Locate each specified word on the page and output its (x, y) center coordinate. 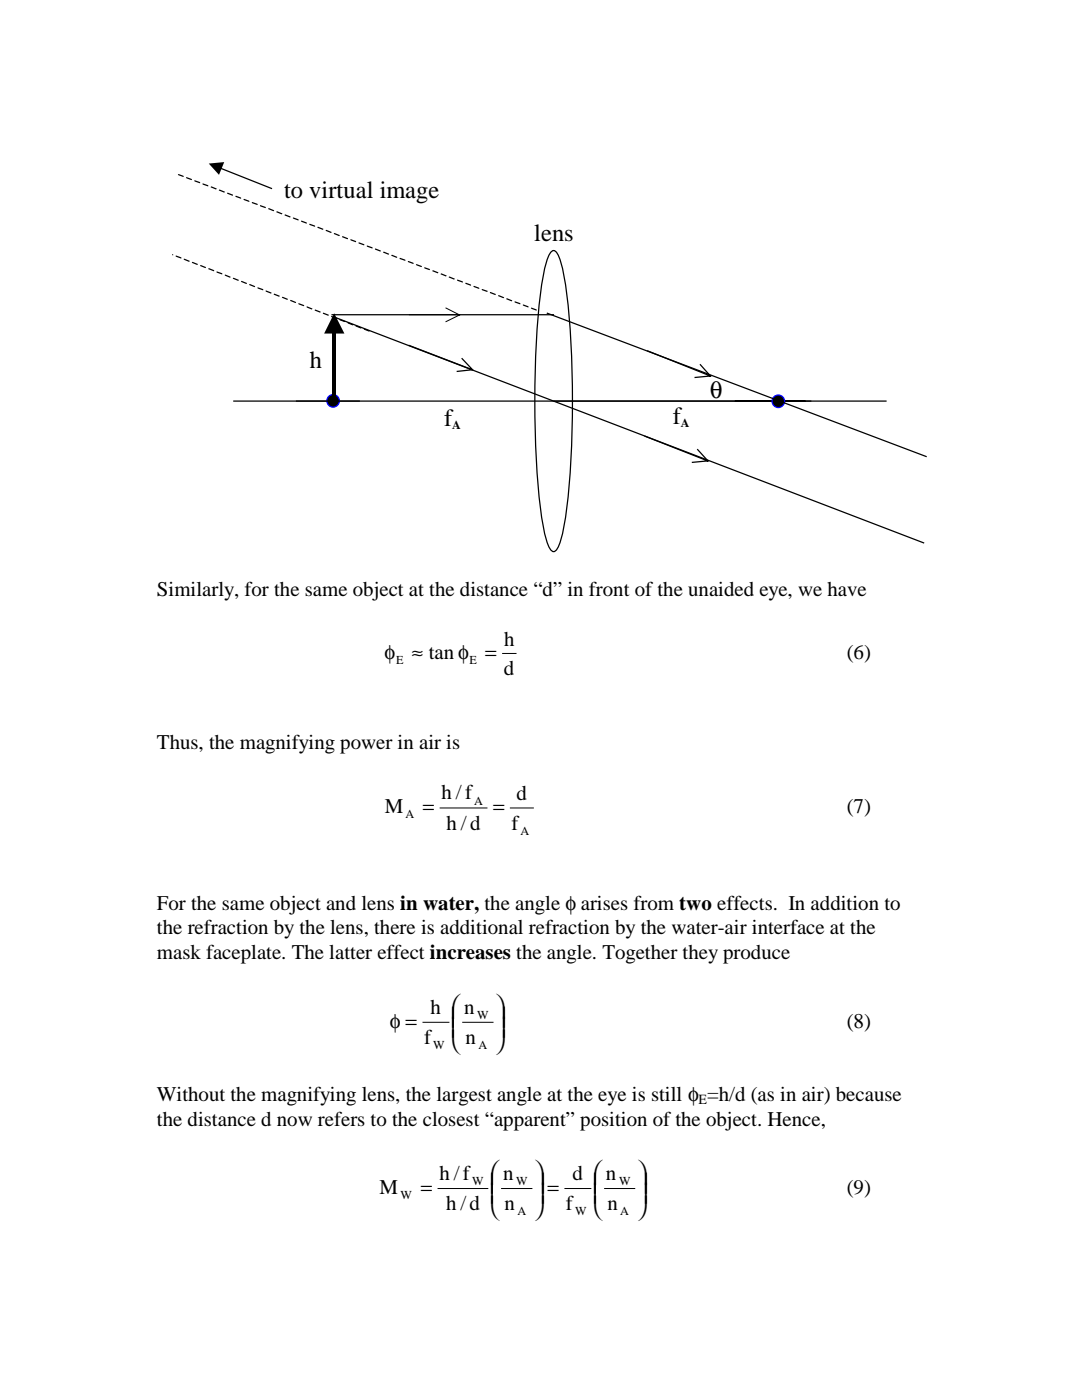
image (409, 192)
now (294, 1121)
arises (604, 903)
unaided (721, 589)
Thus (178, 742)
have (846, 589)
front (609, 588)
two (695, 904)
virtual (341, 190)
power (366, 746)
